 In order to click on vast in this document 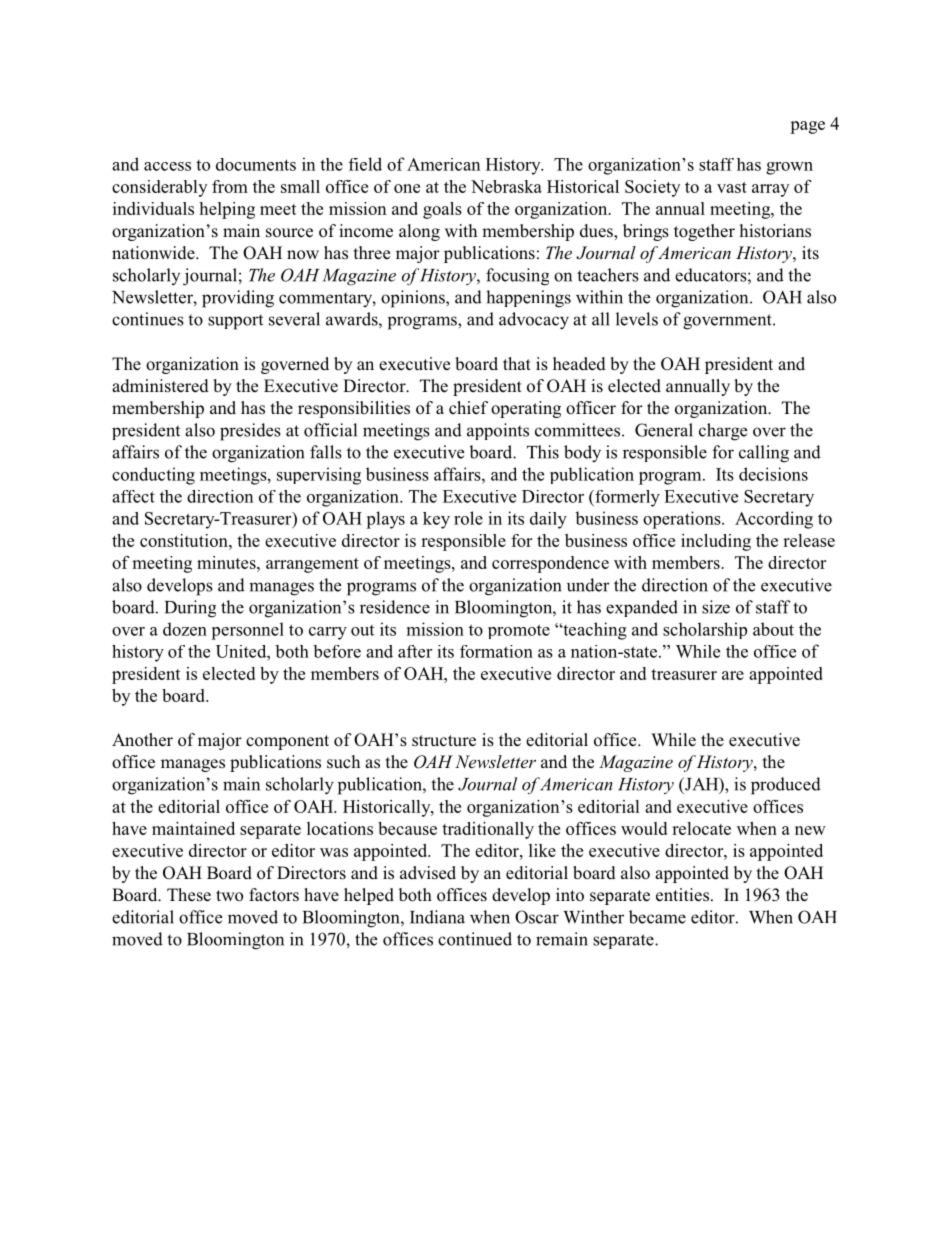, I will do `click(732, 187)`.
